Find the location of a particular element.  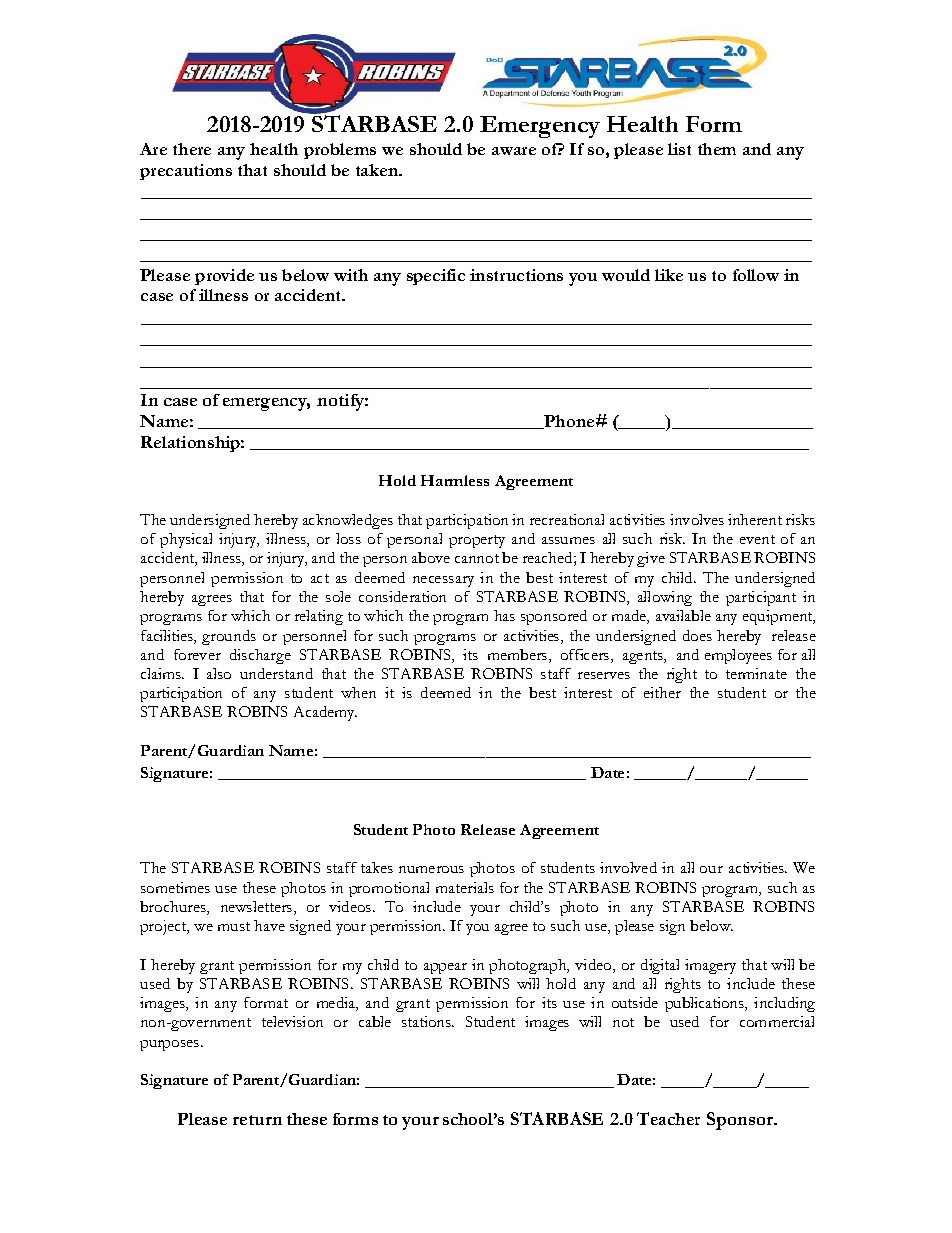

precautions is located at coordinates (186, 172).
